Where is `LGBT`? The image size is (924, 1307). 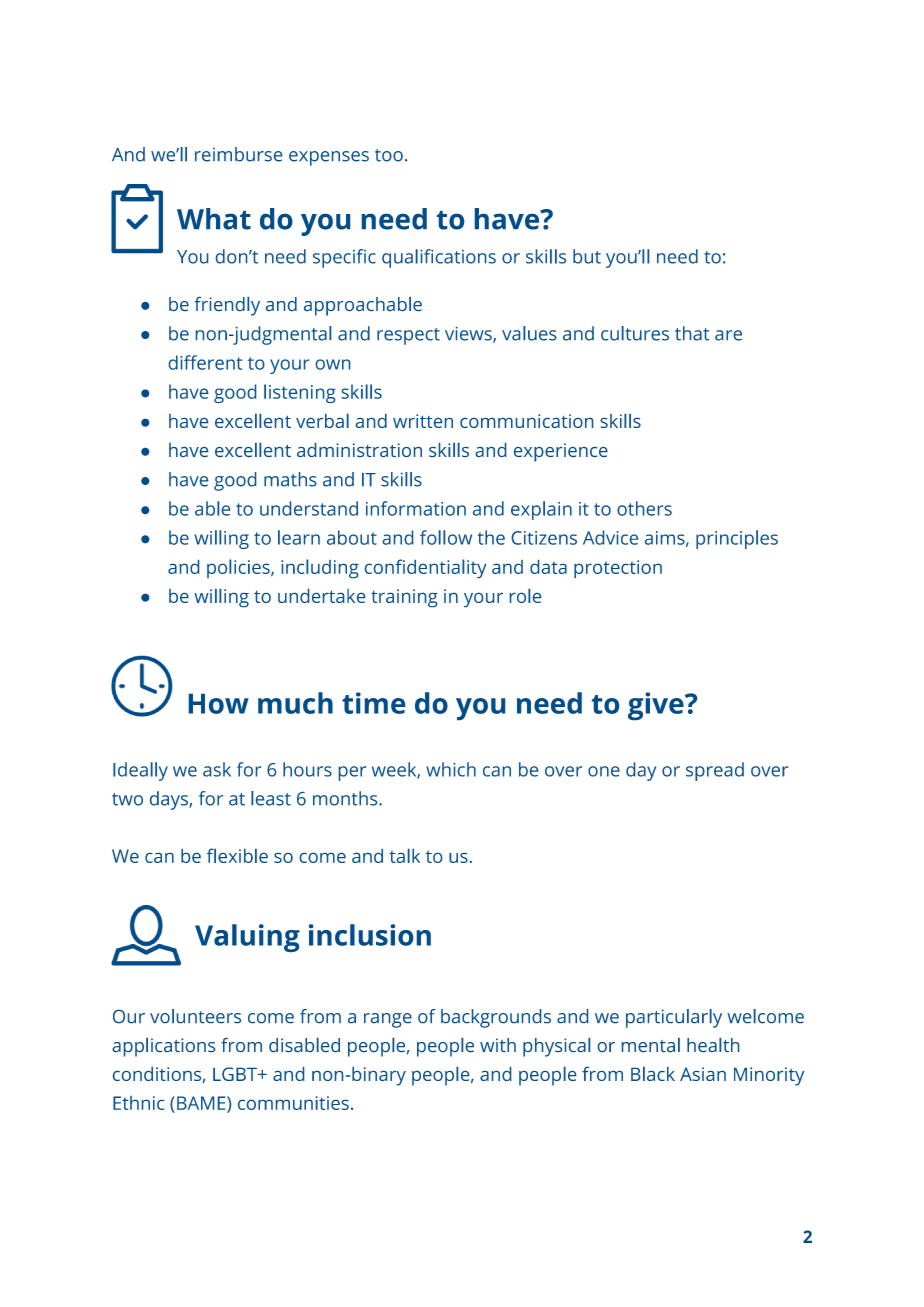
LGBT is located at coordinates (236, 1074).
